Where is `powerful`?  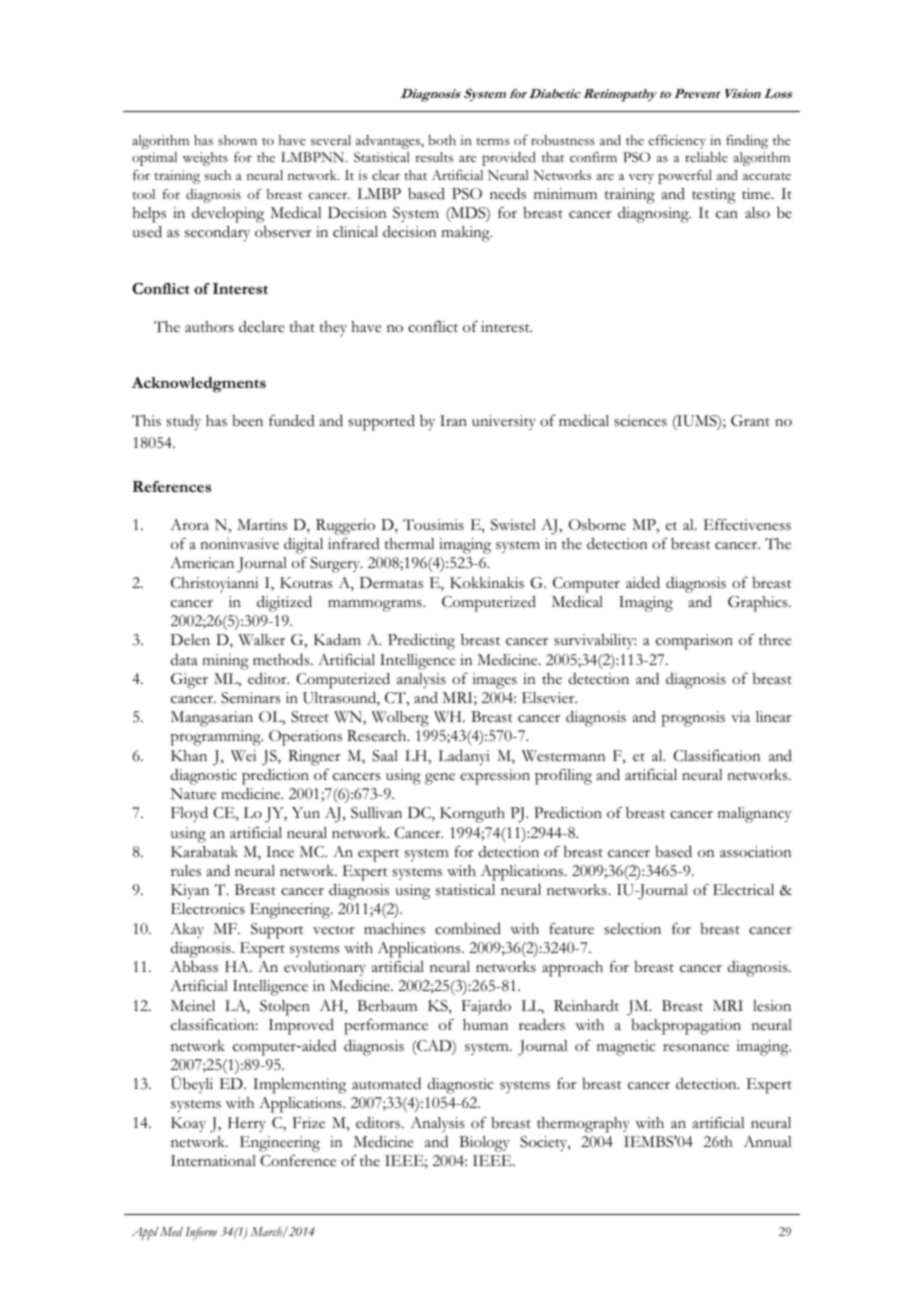
powerful is located at coordinates (685, 177).
